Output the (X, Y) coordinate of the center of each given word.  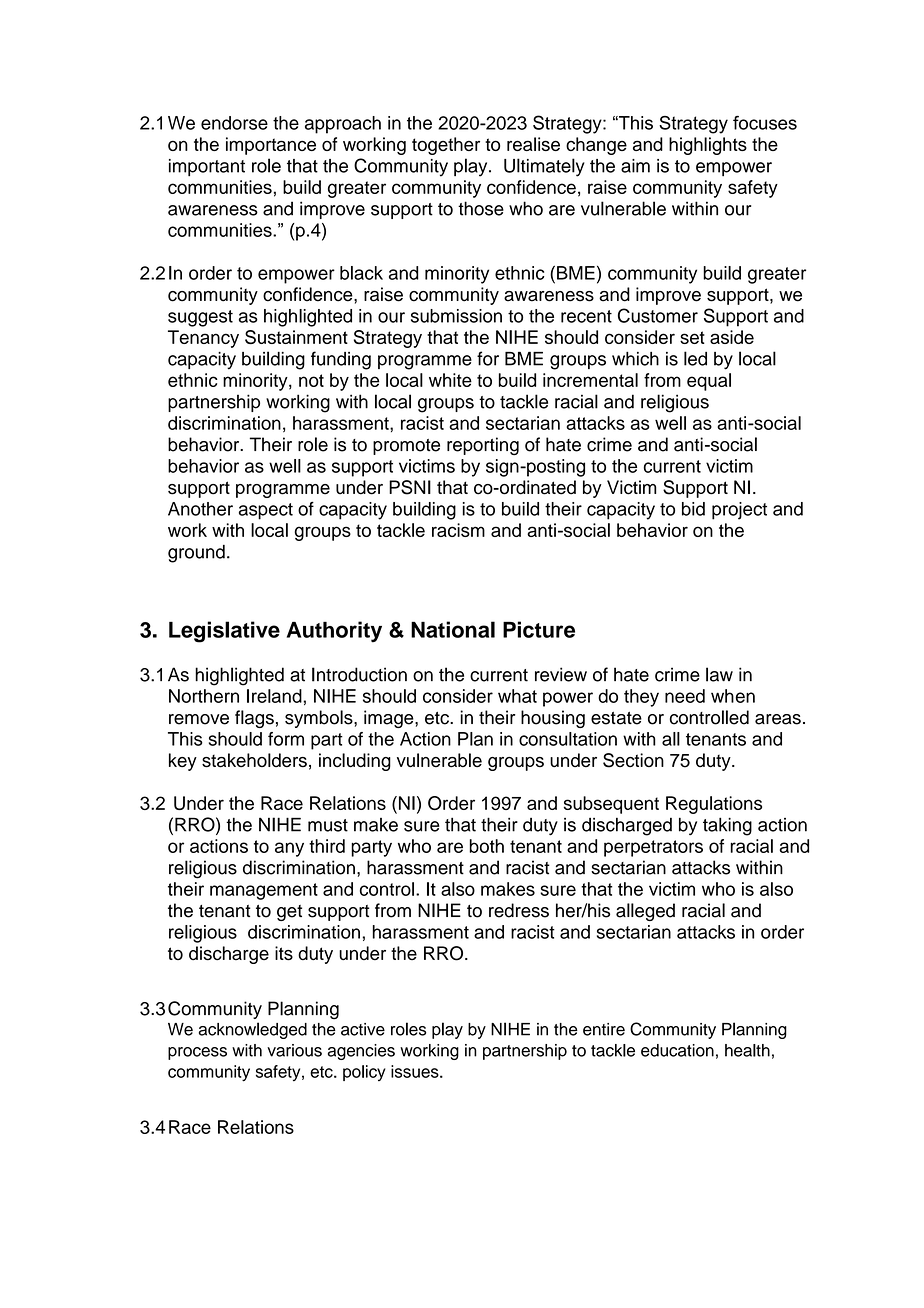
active (363, 1029)
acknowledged (253, 1030)
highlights (708, 146)
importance (271, 146)
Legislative (224, 632)
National (453, 629)
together (446, 146)
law (719, 674)
